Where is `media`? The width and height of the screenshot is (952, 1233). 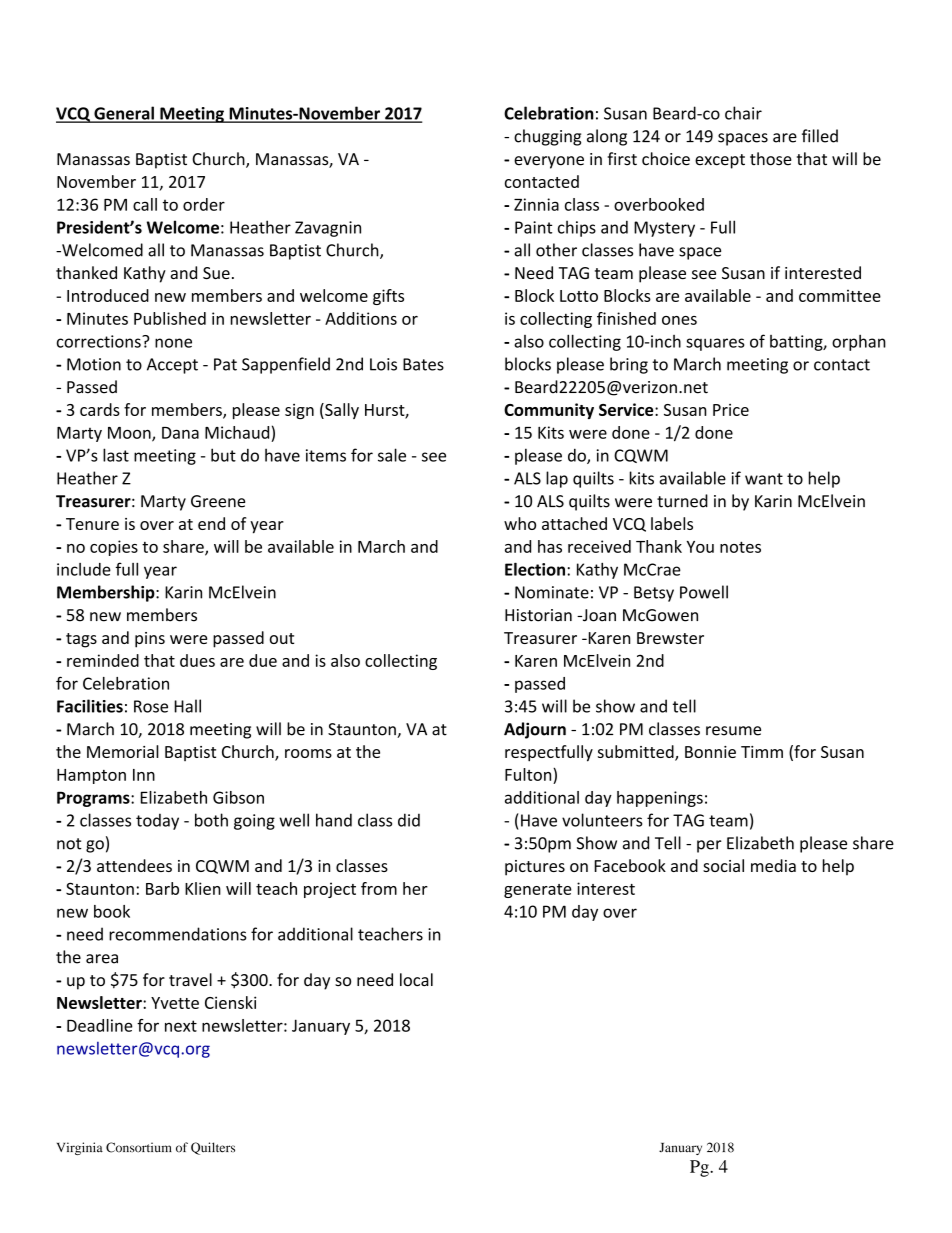 media is located at coordinates (773, 865).
